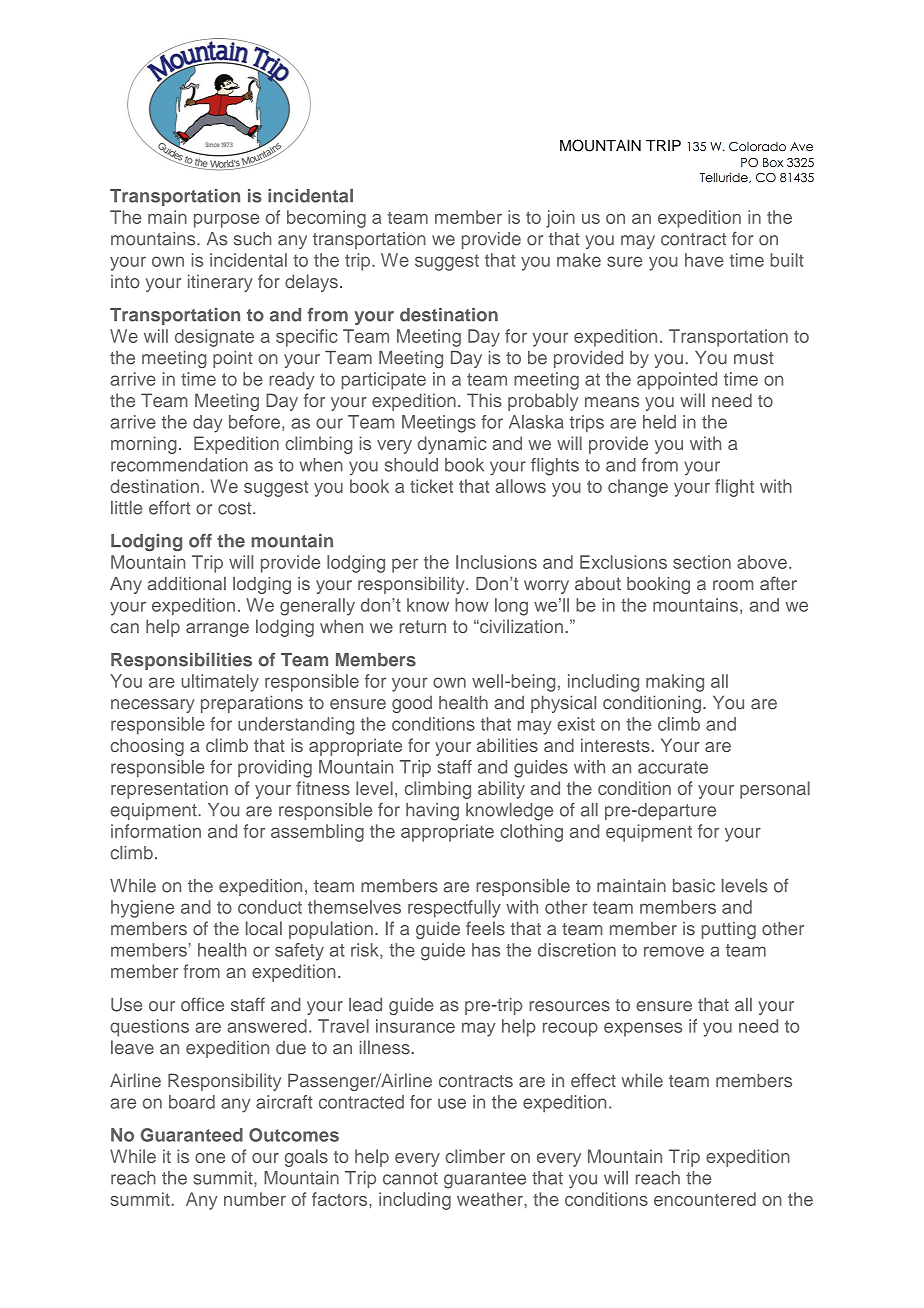 The image size is (924, 1308). Describe the element at coordinates (560, 219) in the page. I see `join` at that location.
